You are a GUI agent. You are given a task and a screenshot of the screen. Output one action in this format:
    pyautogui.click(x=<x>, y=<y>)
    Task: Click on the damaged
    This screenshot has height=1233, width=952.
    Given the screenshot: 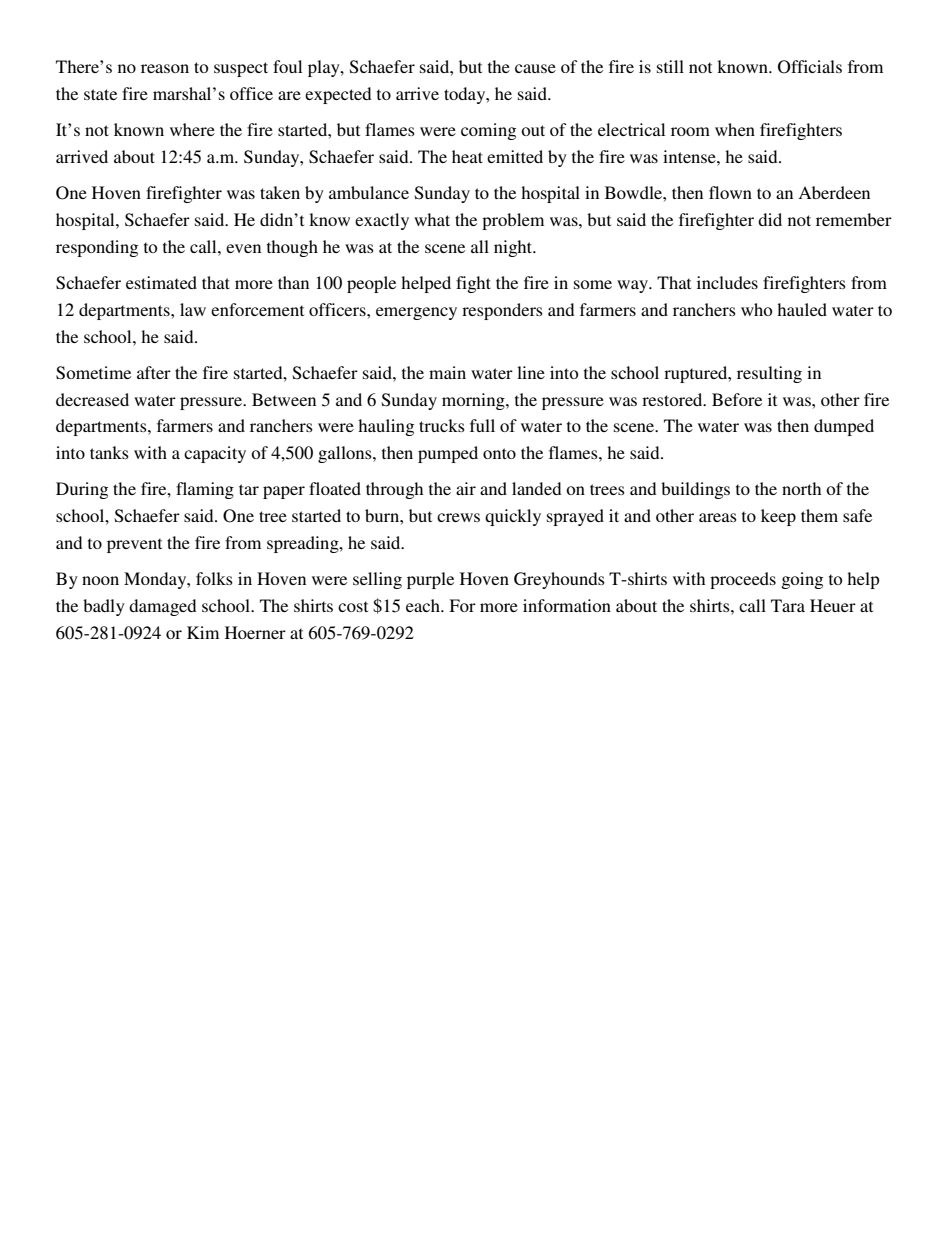 What is the action you would take?
    pyautogui.click(x=162, y=607)
